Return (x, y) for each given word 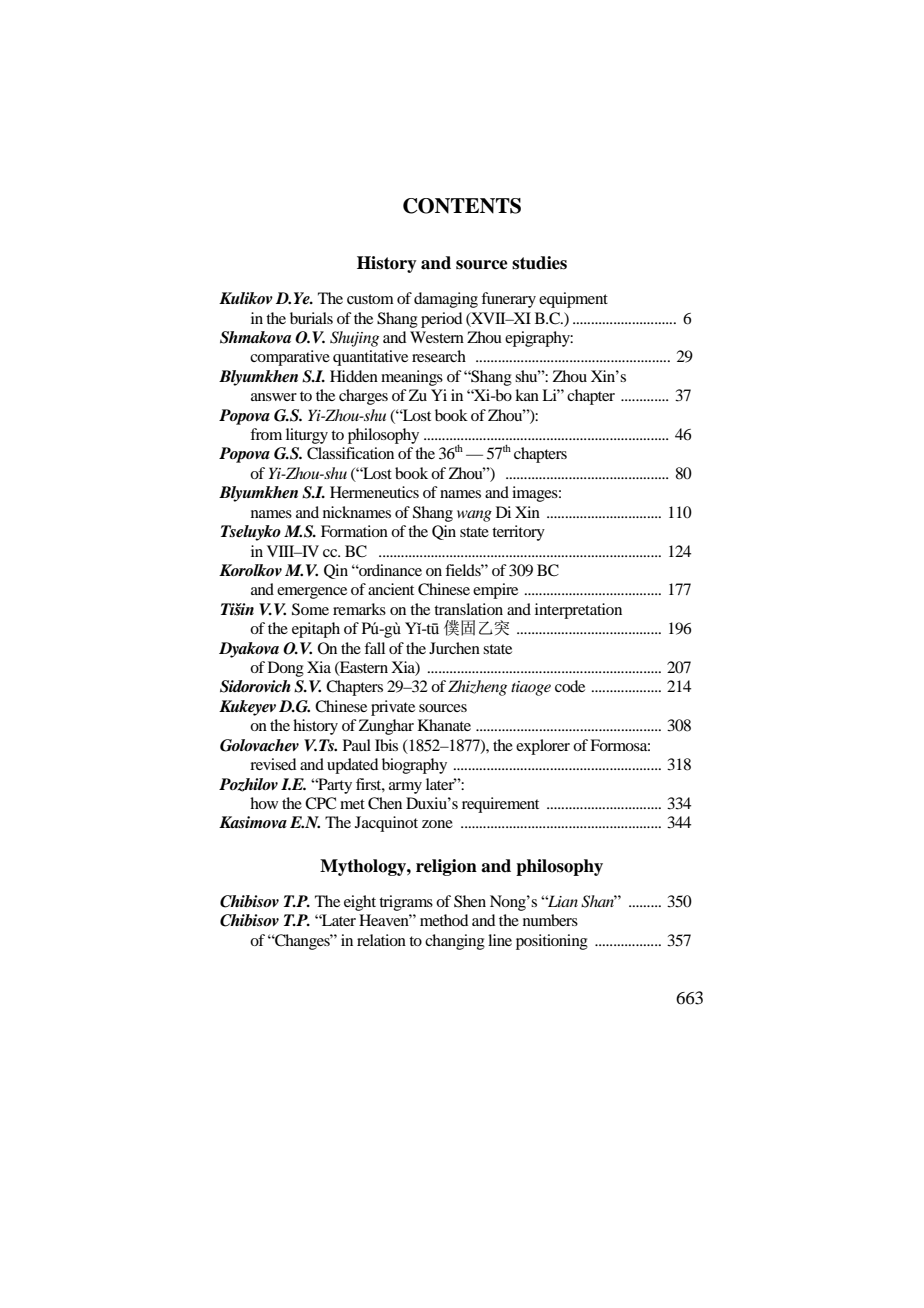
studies (539, 263)
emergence (312, 593)
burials (311, 318)
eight (360, 903)
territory (518, 533)
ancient (391, 589)
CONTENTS (462, 206)
